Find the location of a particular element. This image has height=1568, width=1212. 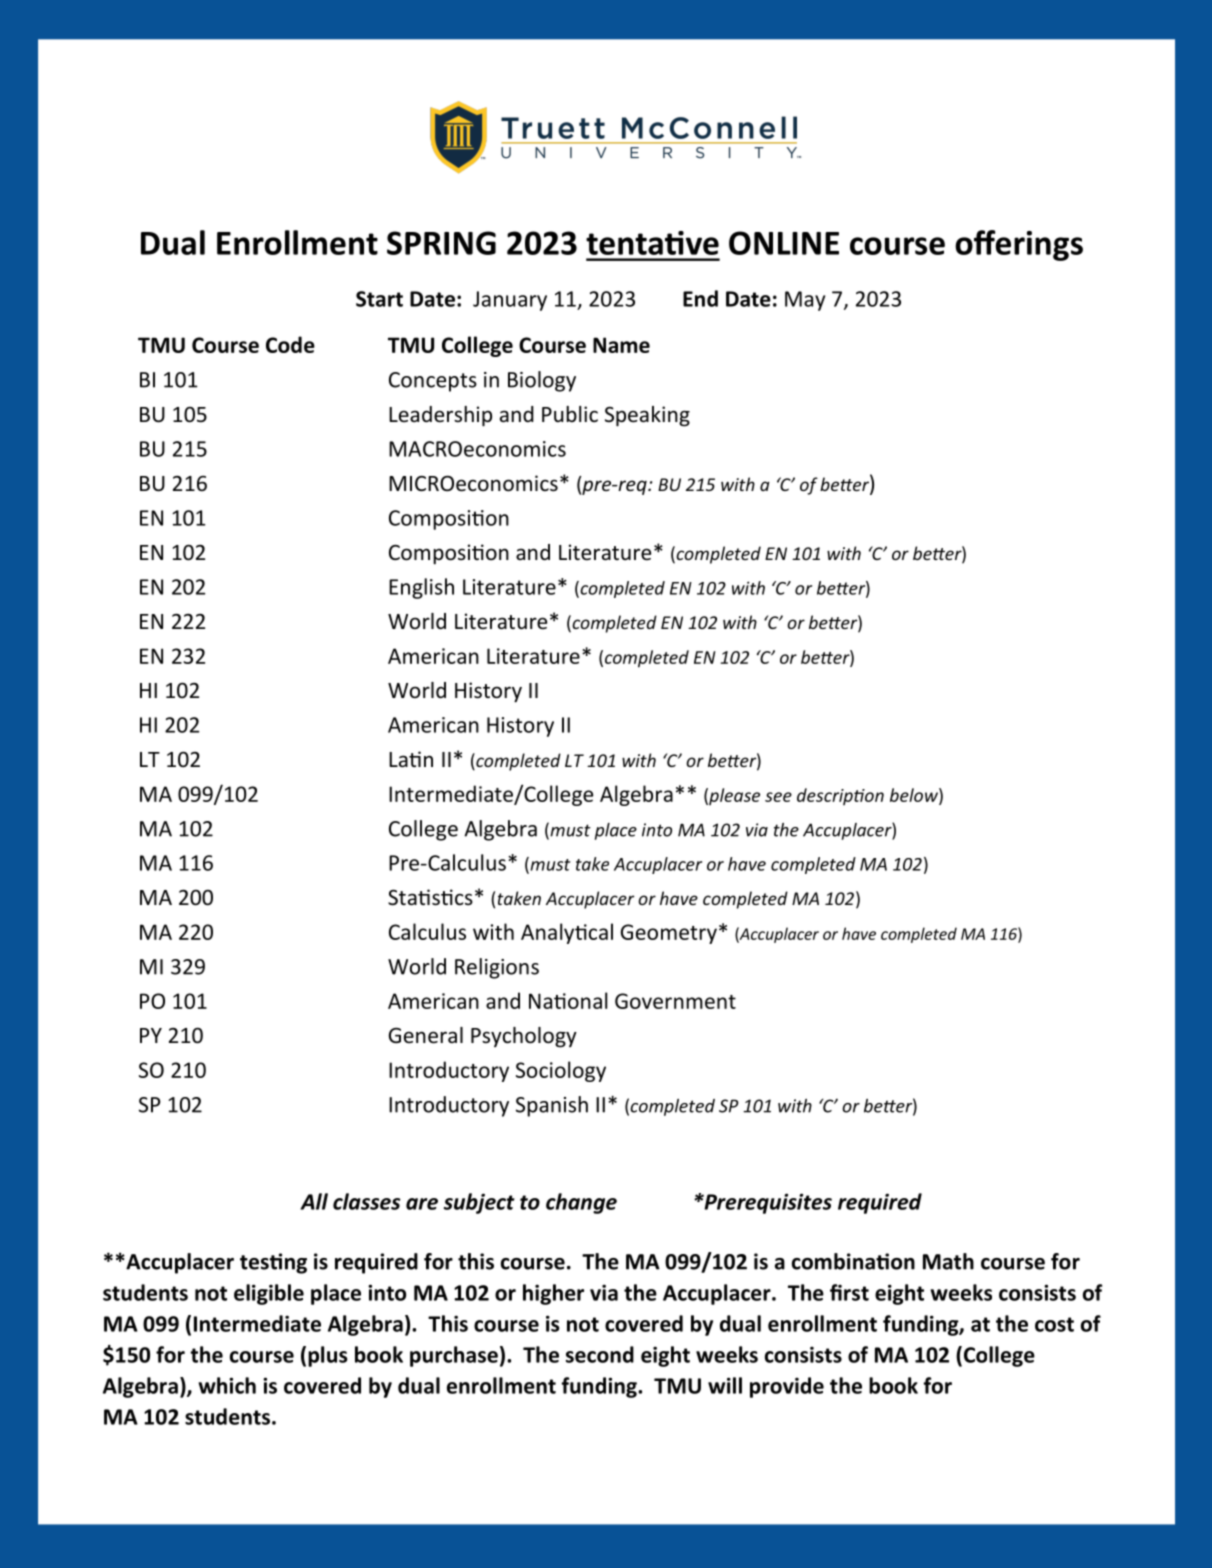

Speaking is located at coordinates (647, 416).
